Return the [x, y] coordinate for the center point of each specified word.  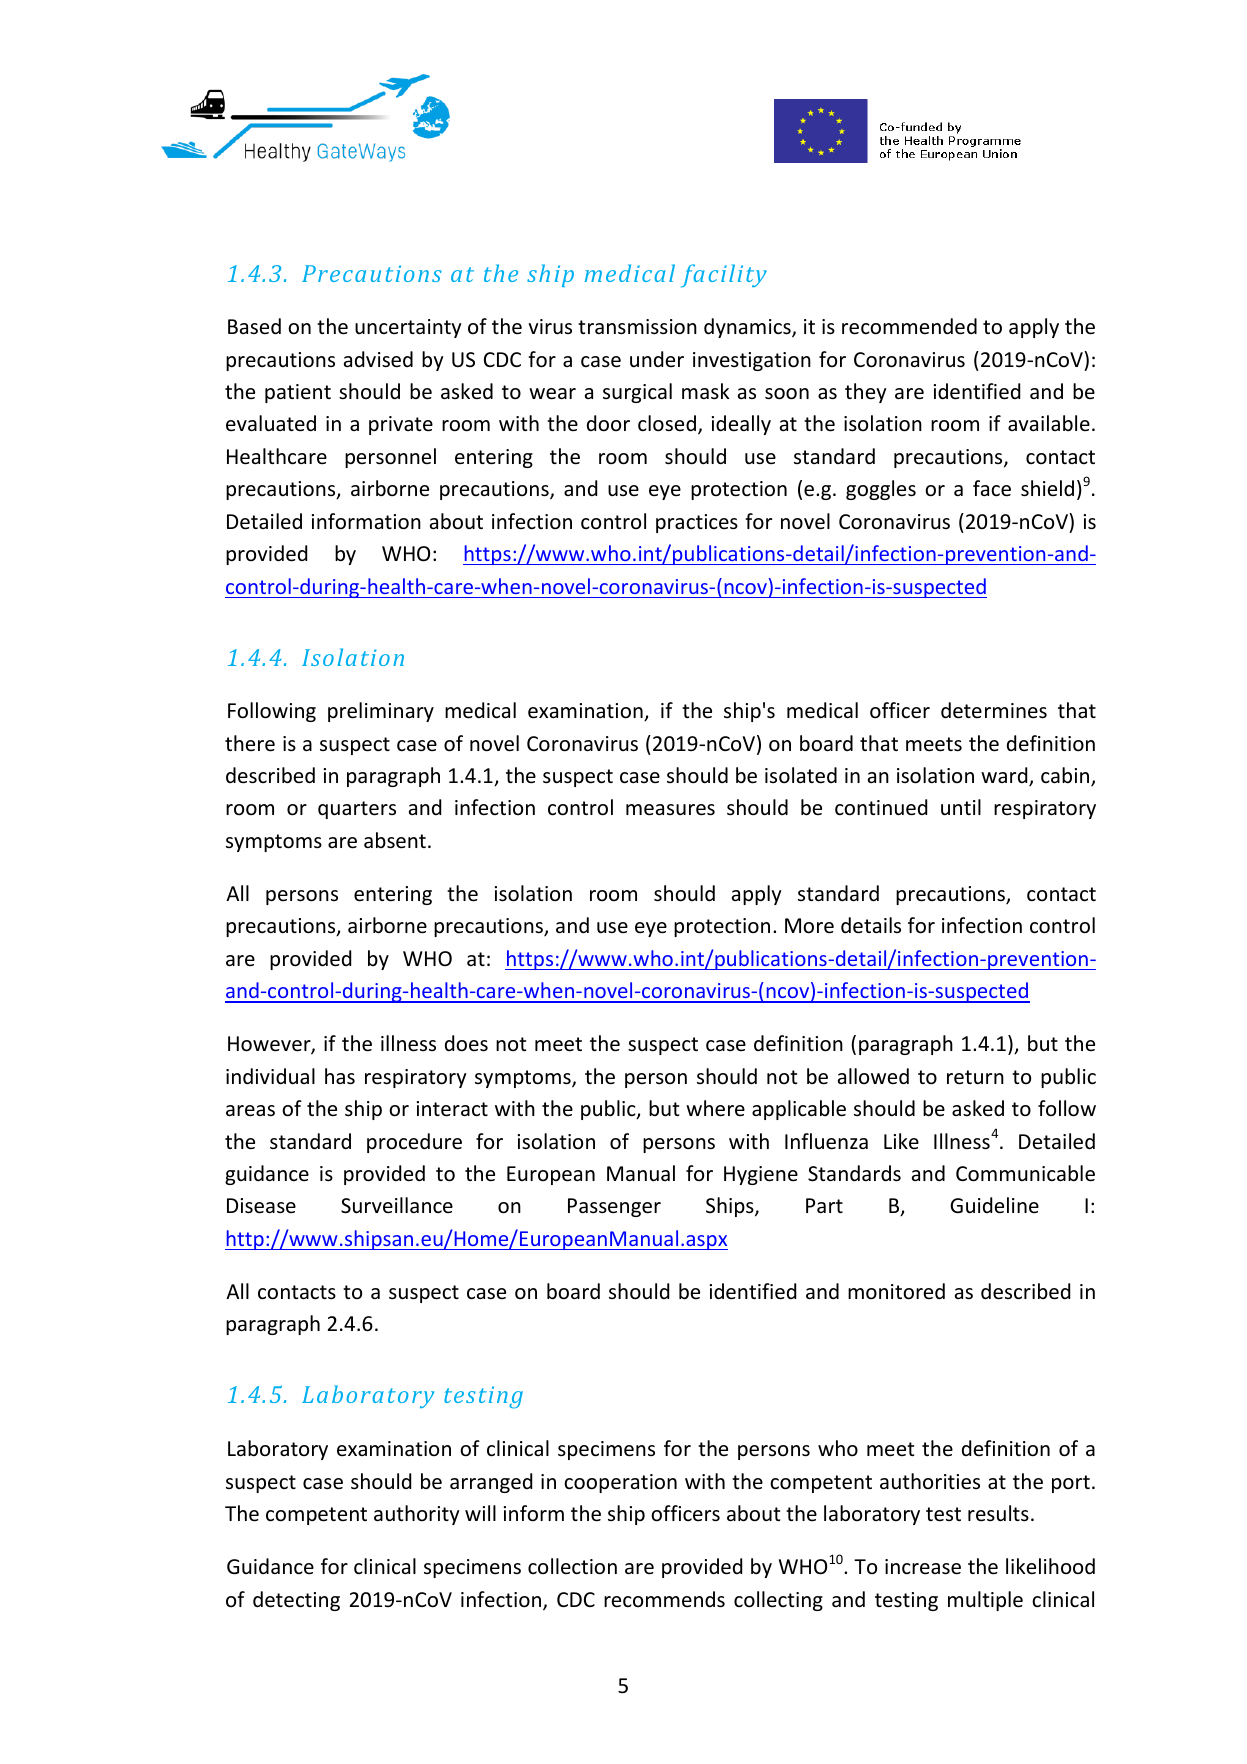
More [809, 926]
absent [395, 840]
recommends [664, 1599]
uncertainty [408, 328]
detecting [296, 1601]
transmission [637, 327]
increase [923, 1567]
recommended [909, 326]
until [961, 807]
